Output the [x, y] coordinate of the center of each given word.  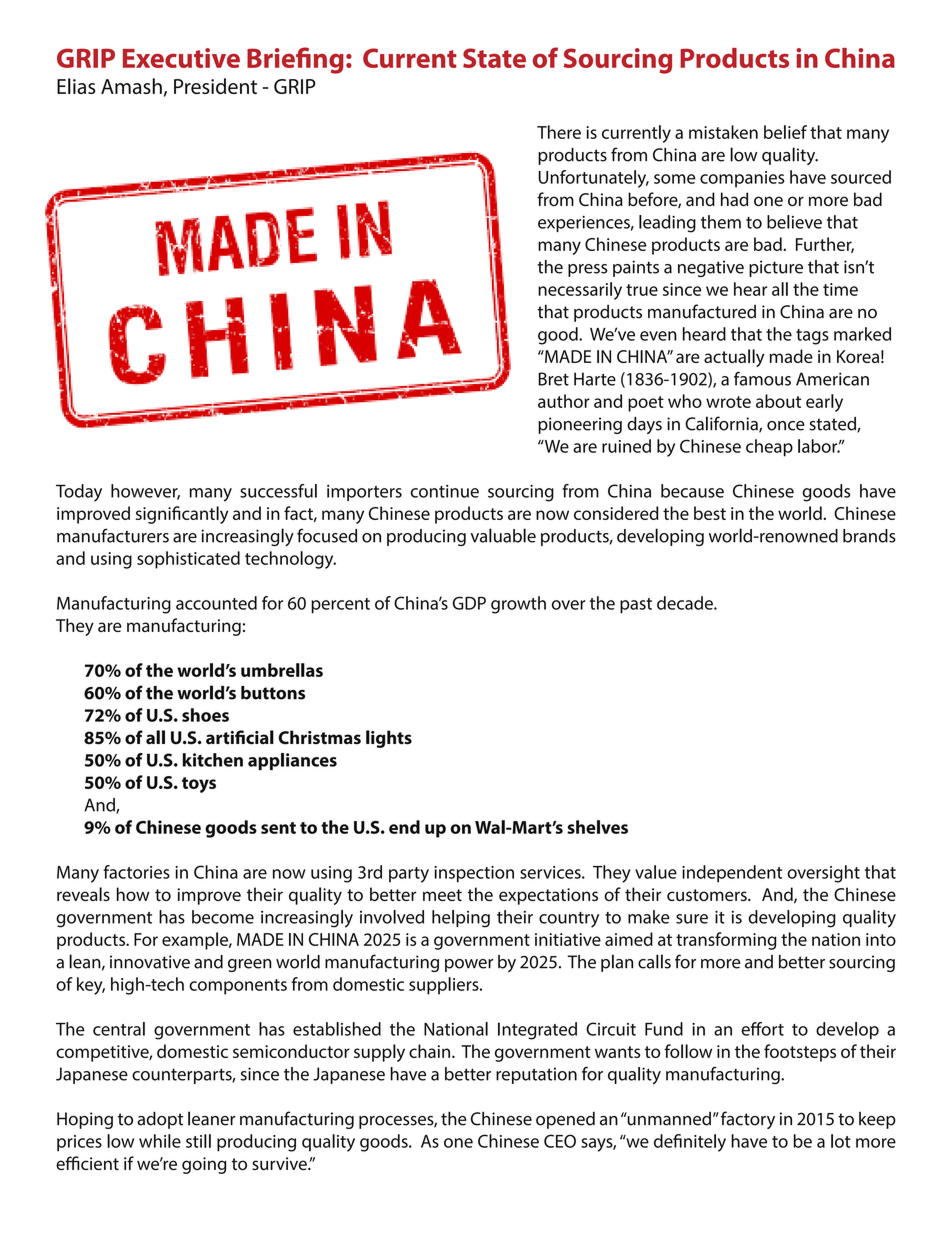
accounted [216, 603]
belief [785, 132]
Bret [553, 379]
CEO [560, 1141]
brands [869, 536]
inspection [474, 874]
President [215, 86]
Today [79, 493]
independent [732, 874]
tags [812, 337]
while [160, 1141]
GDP [469, 603]
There [559, 132]
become [223, 917]
